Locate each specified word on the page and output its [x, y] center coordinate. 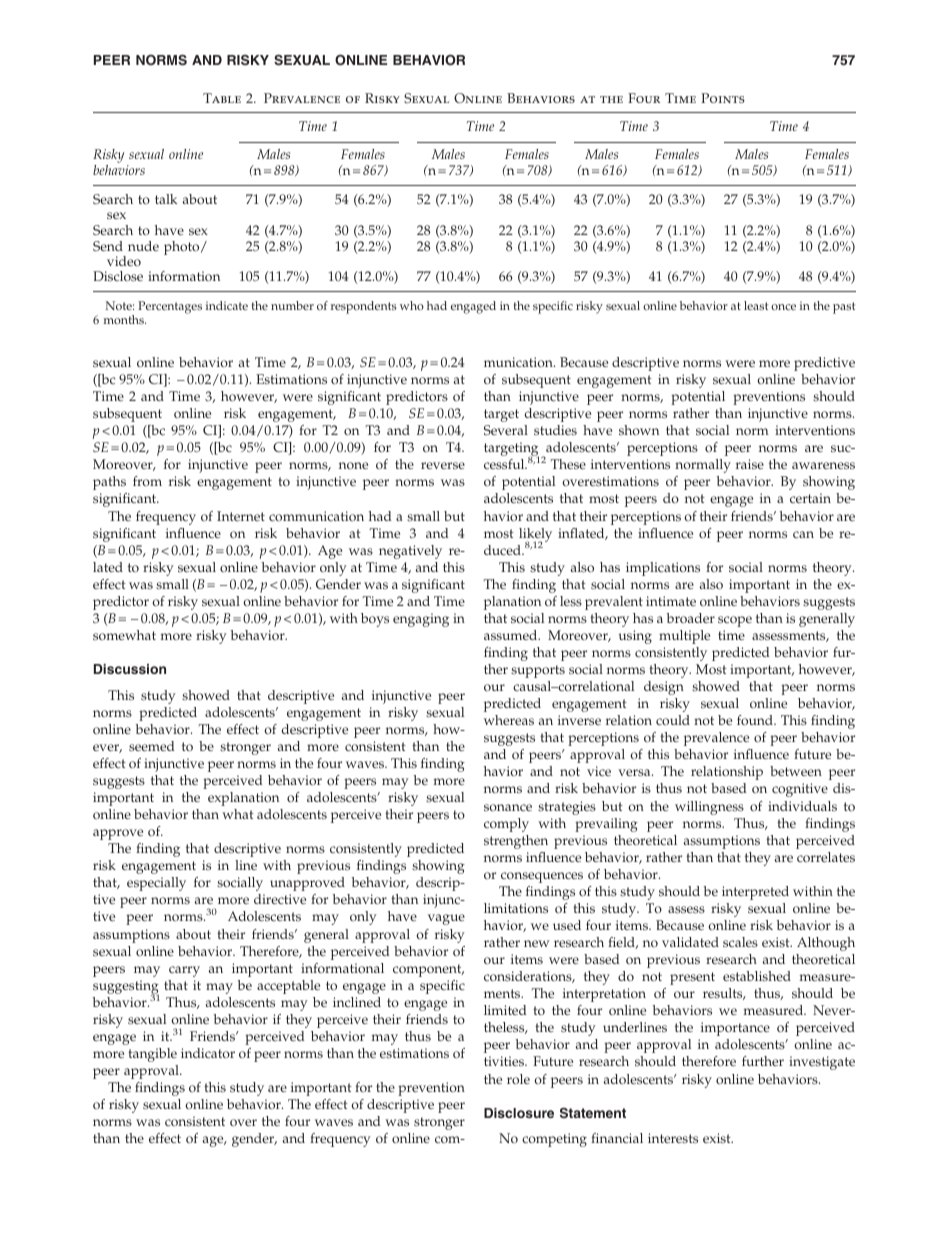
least [756, 305]
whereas [509, 720]
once [783, 307]
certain [810, 498]
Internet [241, 516]
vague [446, 919]
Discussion [130, 669]
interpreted [755, 893]
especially [156, 884]
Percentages [170, 307]
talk [166, 199]
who [412, 305]
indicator [208, 1053]
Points [723, 98]
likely [535, 536]
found [756, 720]
